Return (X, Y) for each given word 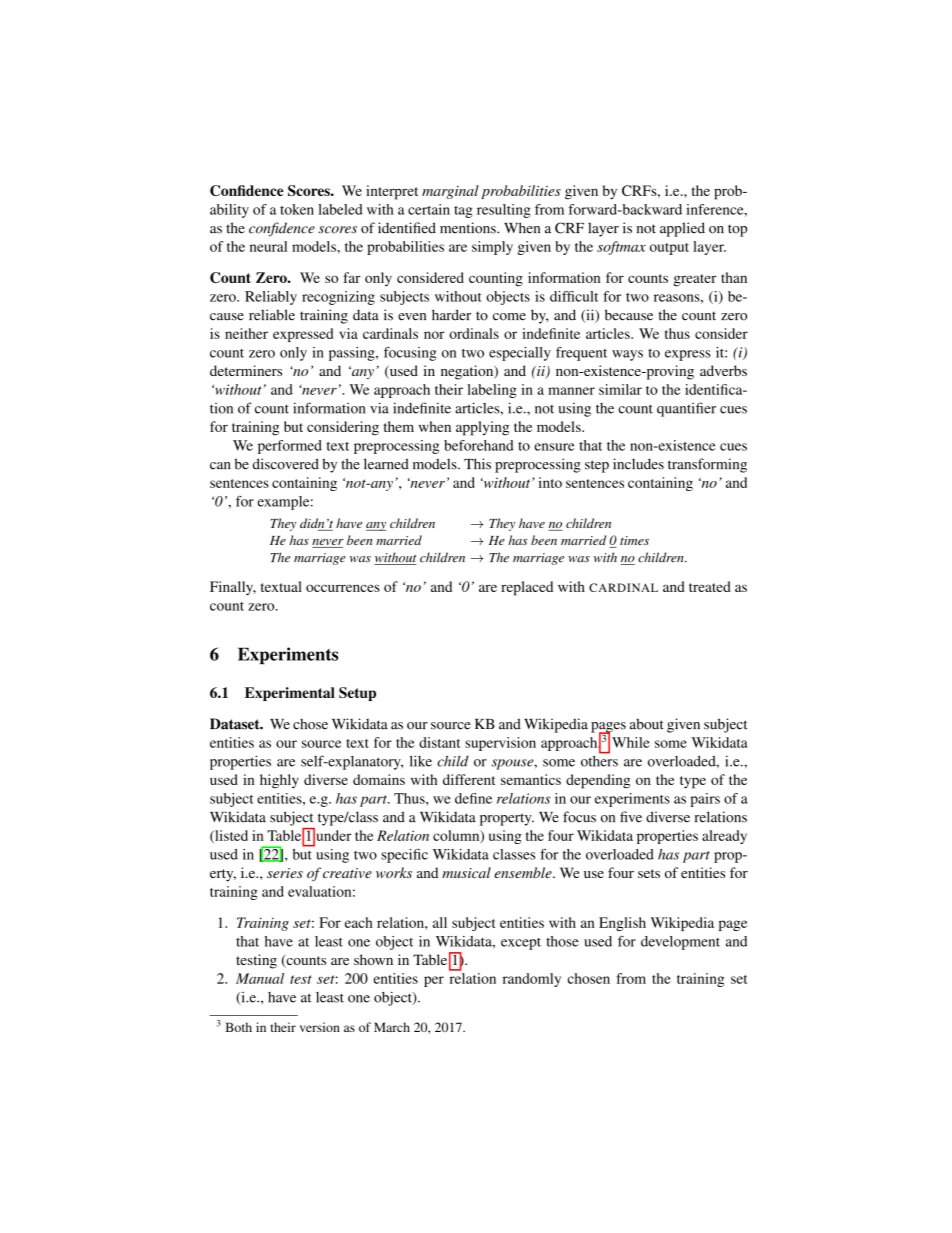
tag (463, 212)
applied (682, 229)
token (297, 209)
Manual (260, 978)
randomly (532, 980)
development (680, 943)
